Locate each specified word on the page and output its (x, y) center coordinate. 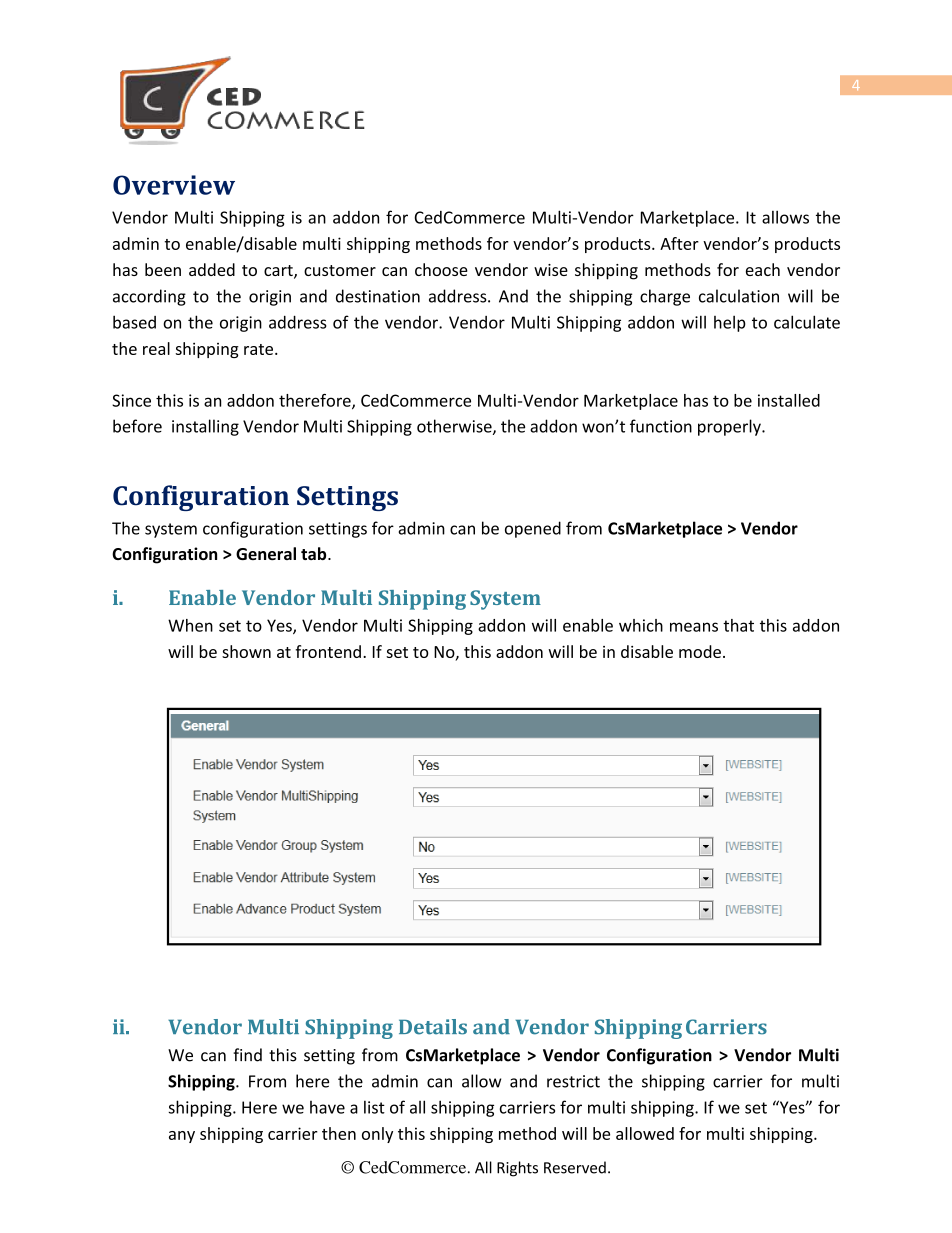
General (266, 553)
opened (533, 529)
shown (246, 651)
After (679, 243)
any (182, 1137)
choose (441, 269)
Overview (174, 185)
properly (730, 427)
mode (700, 651)
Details (433, 1027)
